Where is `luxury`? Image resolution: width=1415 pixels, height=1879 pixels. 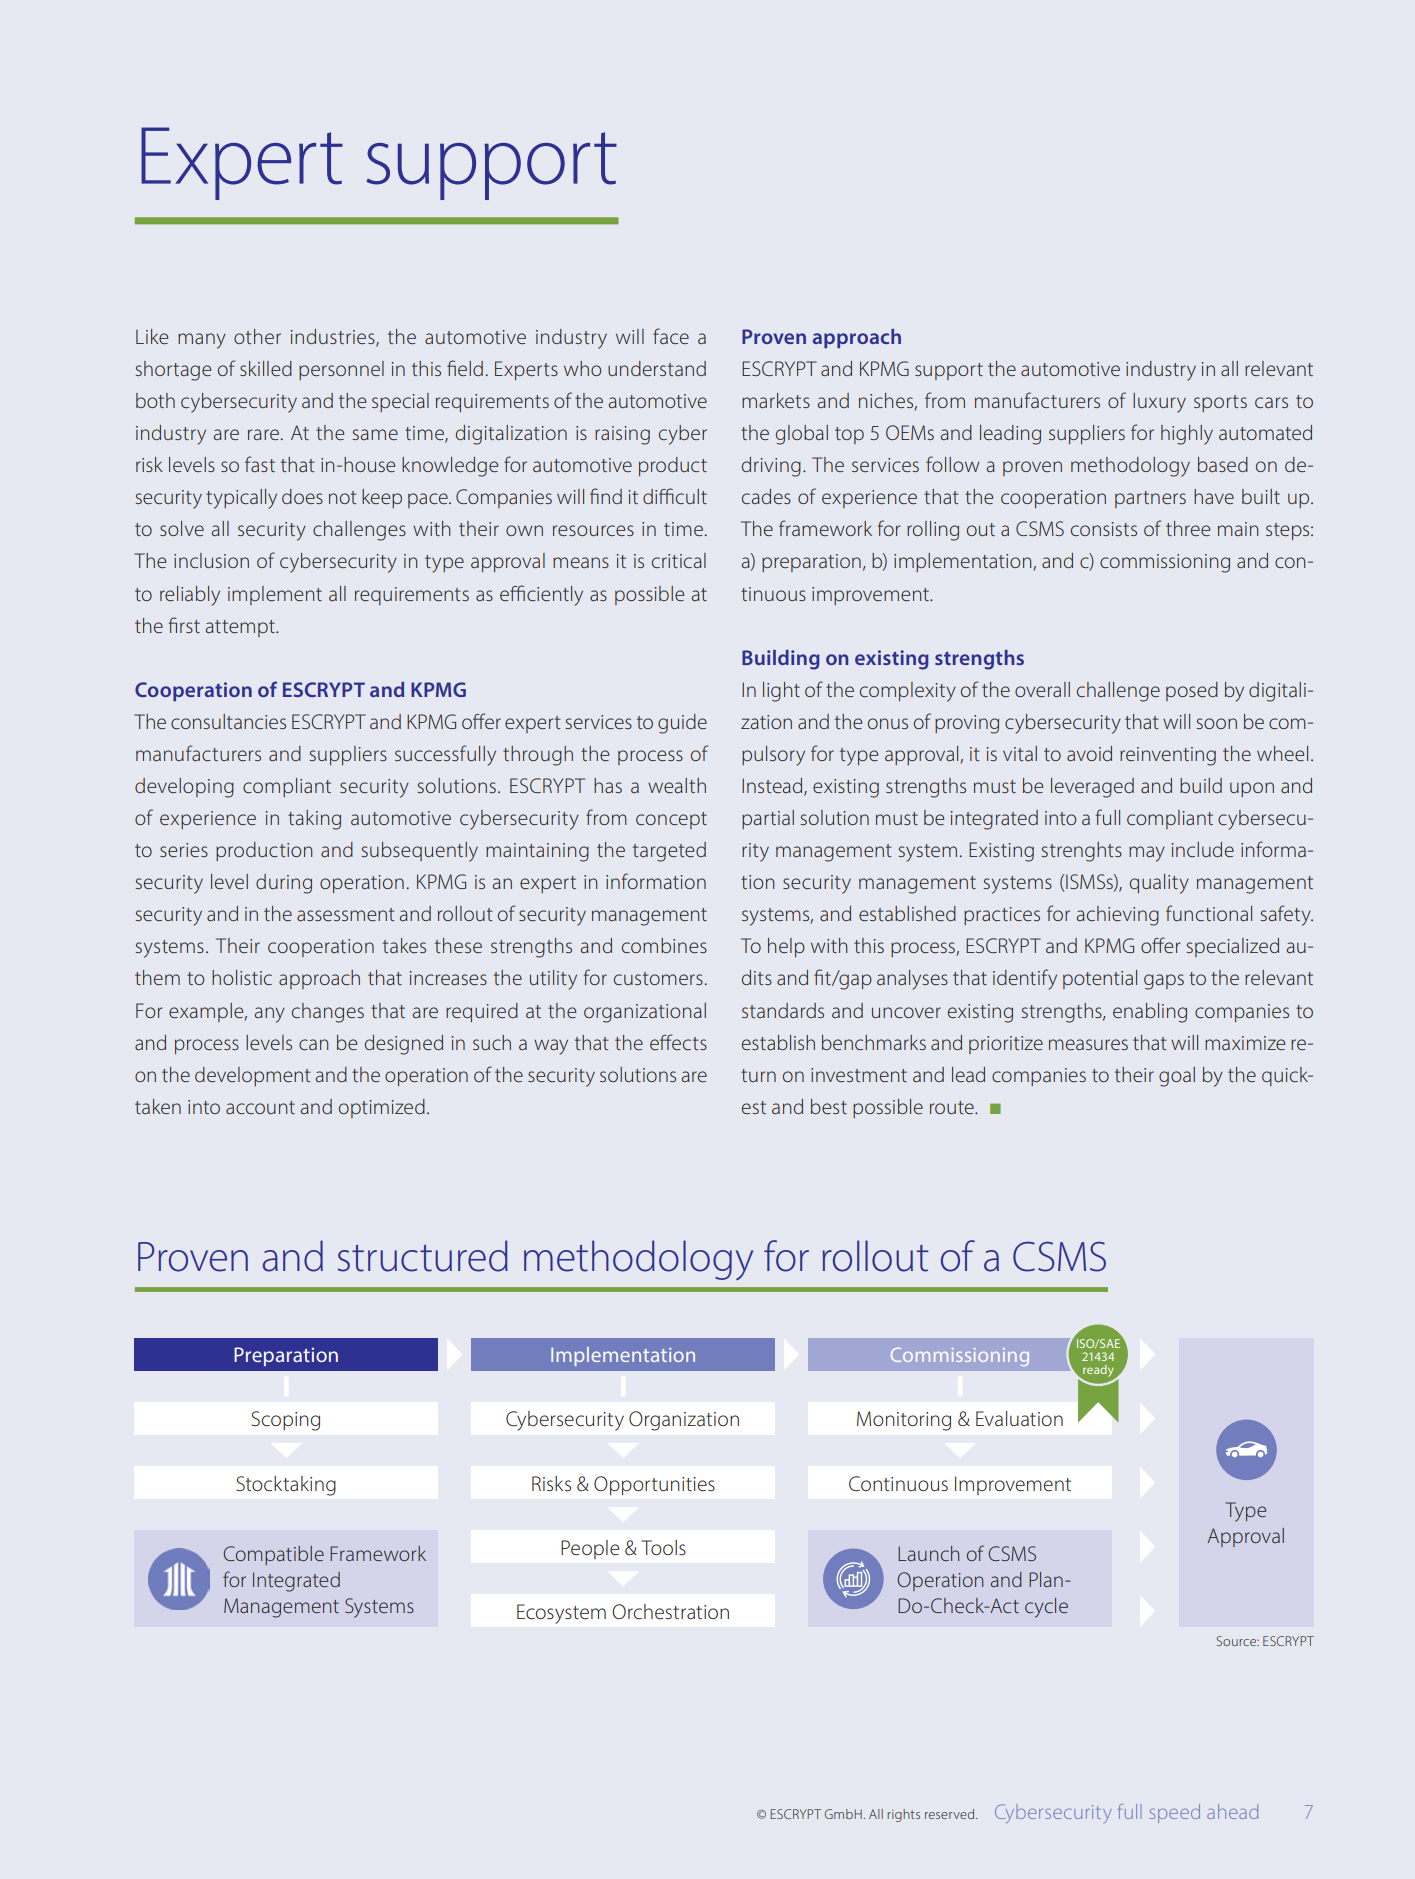
luxury is located at coordinates (1159, 403).
